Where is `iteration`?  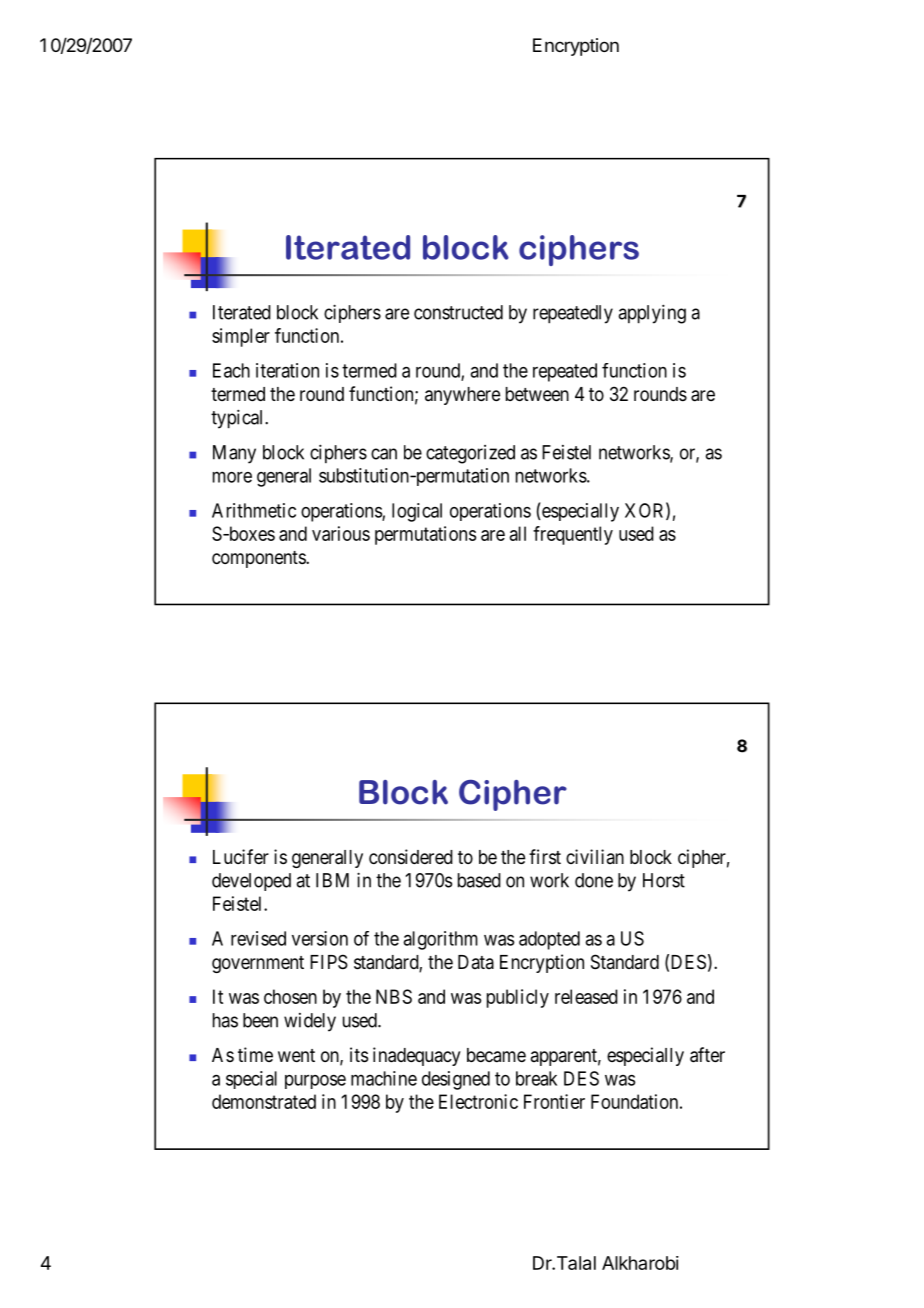
iteration is located at coordinates (287, 370).
